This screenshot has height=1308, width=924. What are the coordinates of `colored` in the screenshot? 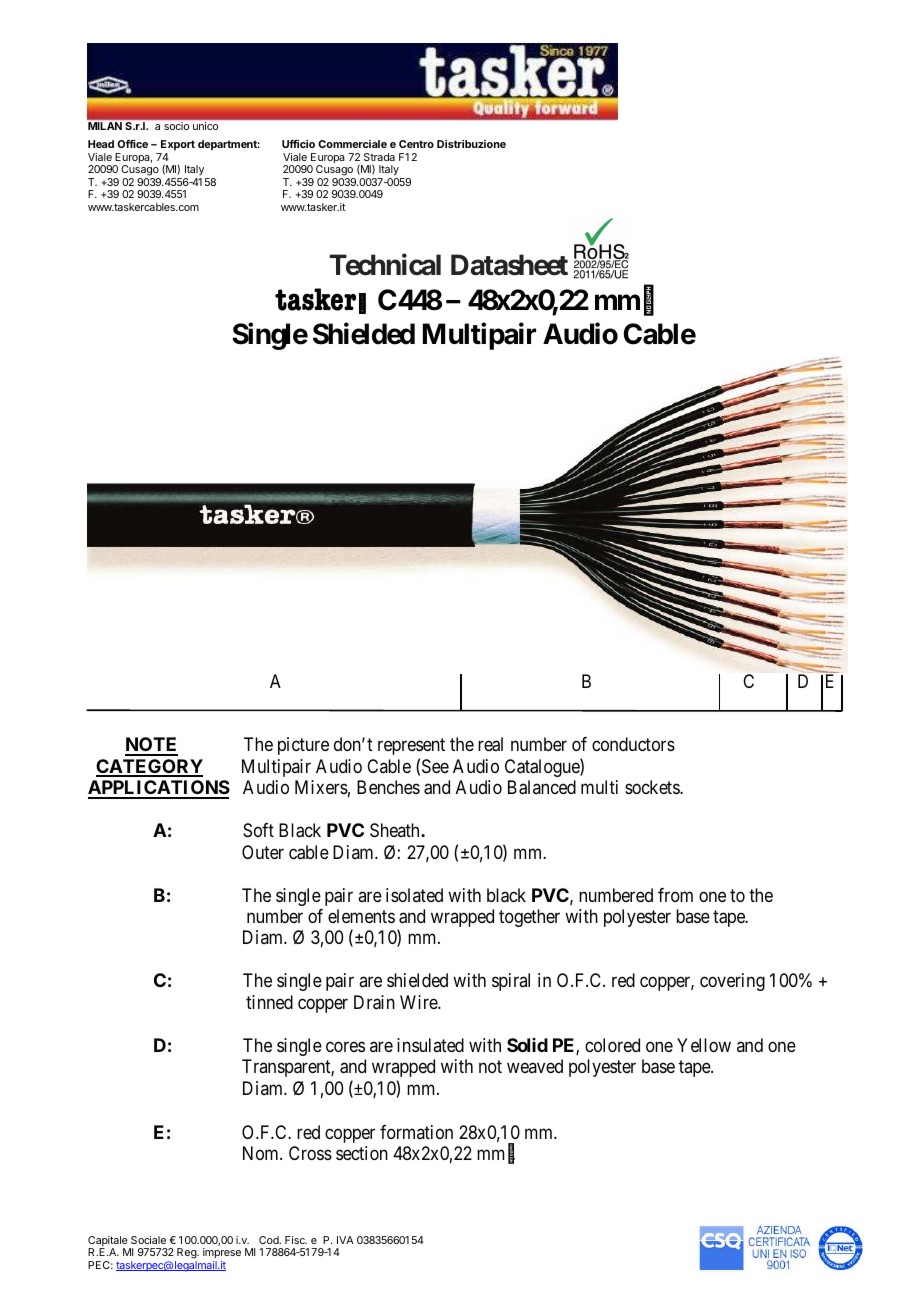 It's located at (612, 1045).
